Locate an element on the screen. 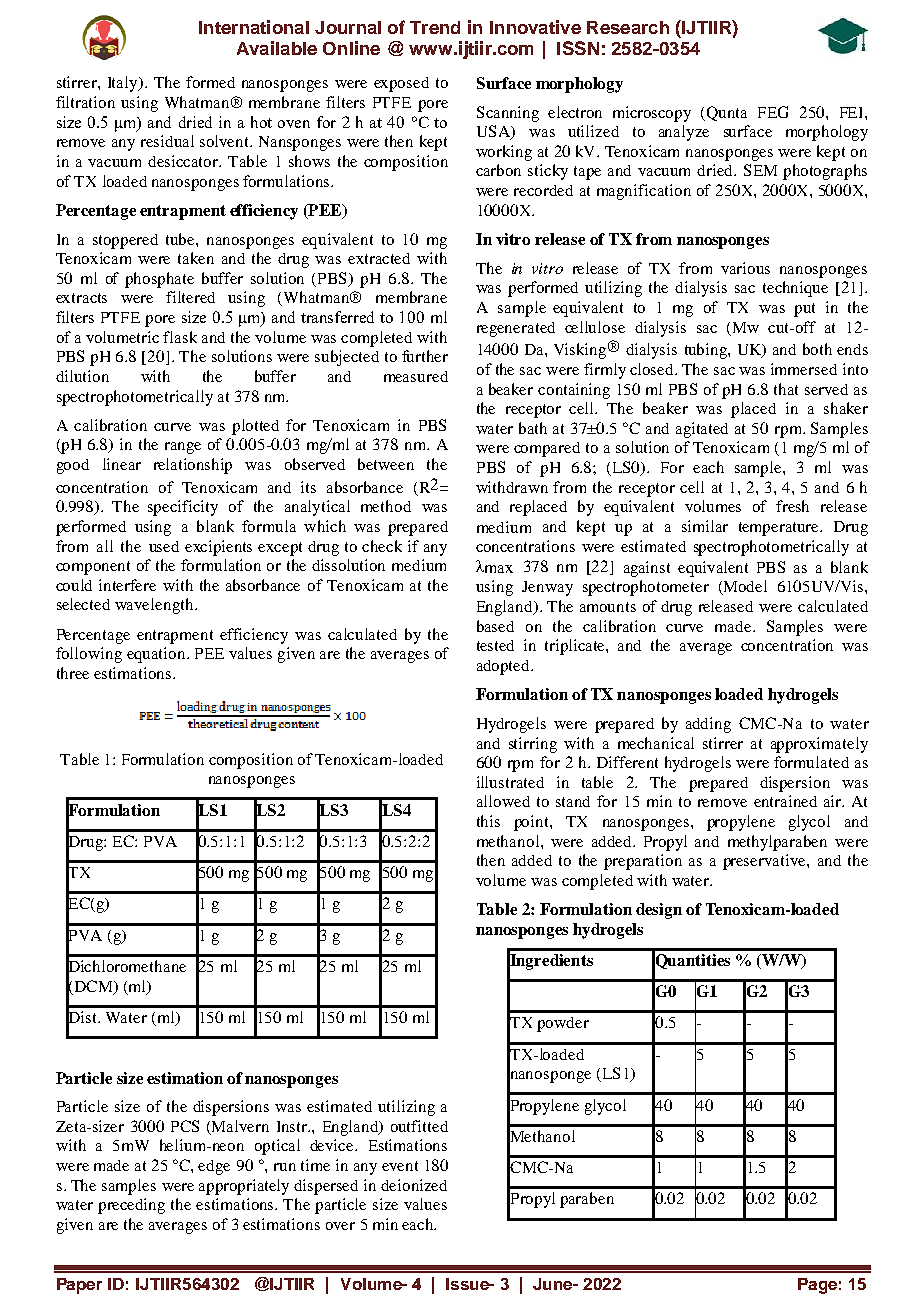  preceding is located at coordinates (131, 1206).
